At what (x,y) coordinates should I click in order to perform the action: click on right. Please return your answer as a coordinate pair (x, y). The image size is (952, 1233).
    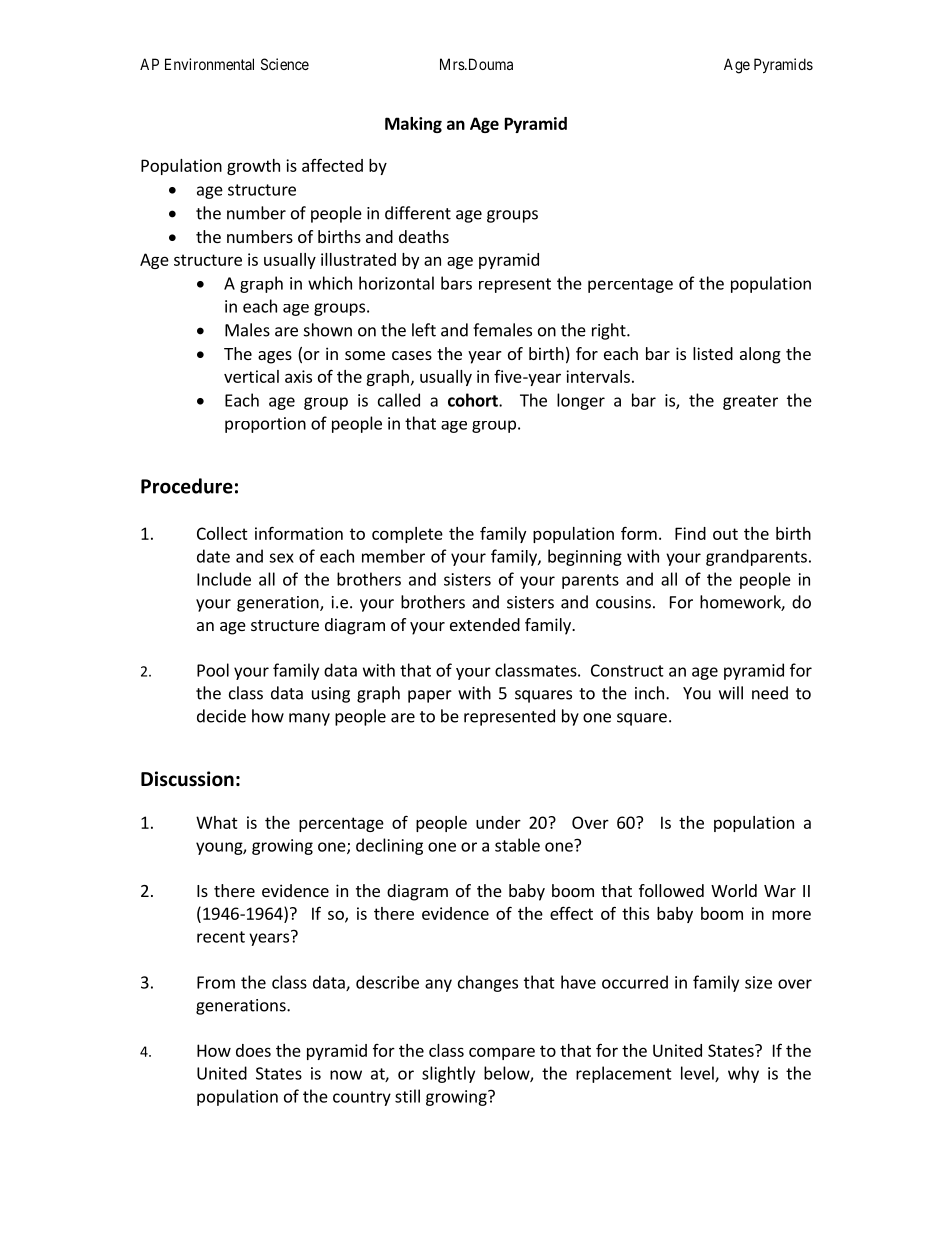
    Looking at the image, I should click on (610, 331).
